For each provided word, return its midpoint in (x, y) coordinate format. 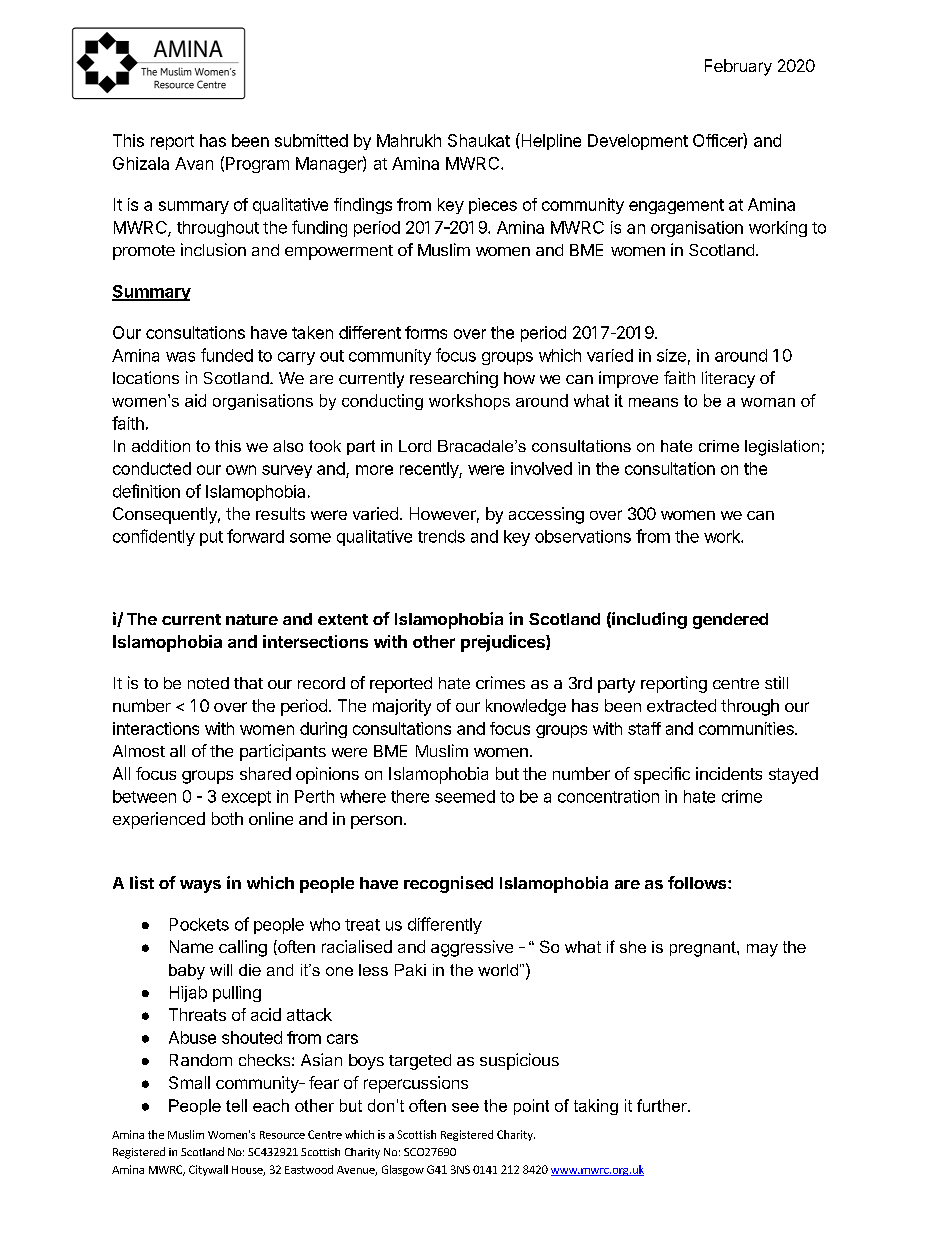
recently (430, 470)
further (663, 1105)
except (246, 798)
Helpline (550, 141)
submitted (311, 140)
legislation (782, 448)
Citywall (208, 1170)
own (241, 470)
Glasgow (403, 1170)
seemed (465, 796)
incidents (729, 773)
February (738, 67)
